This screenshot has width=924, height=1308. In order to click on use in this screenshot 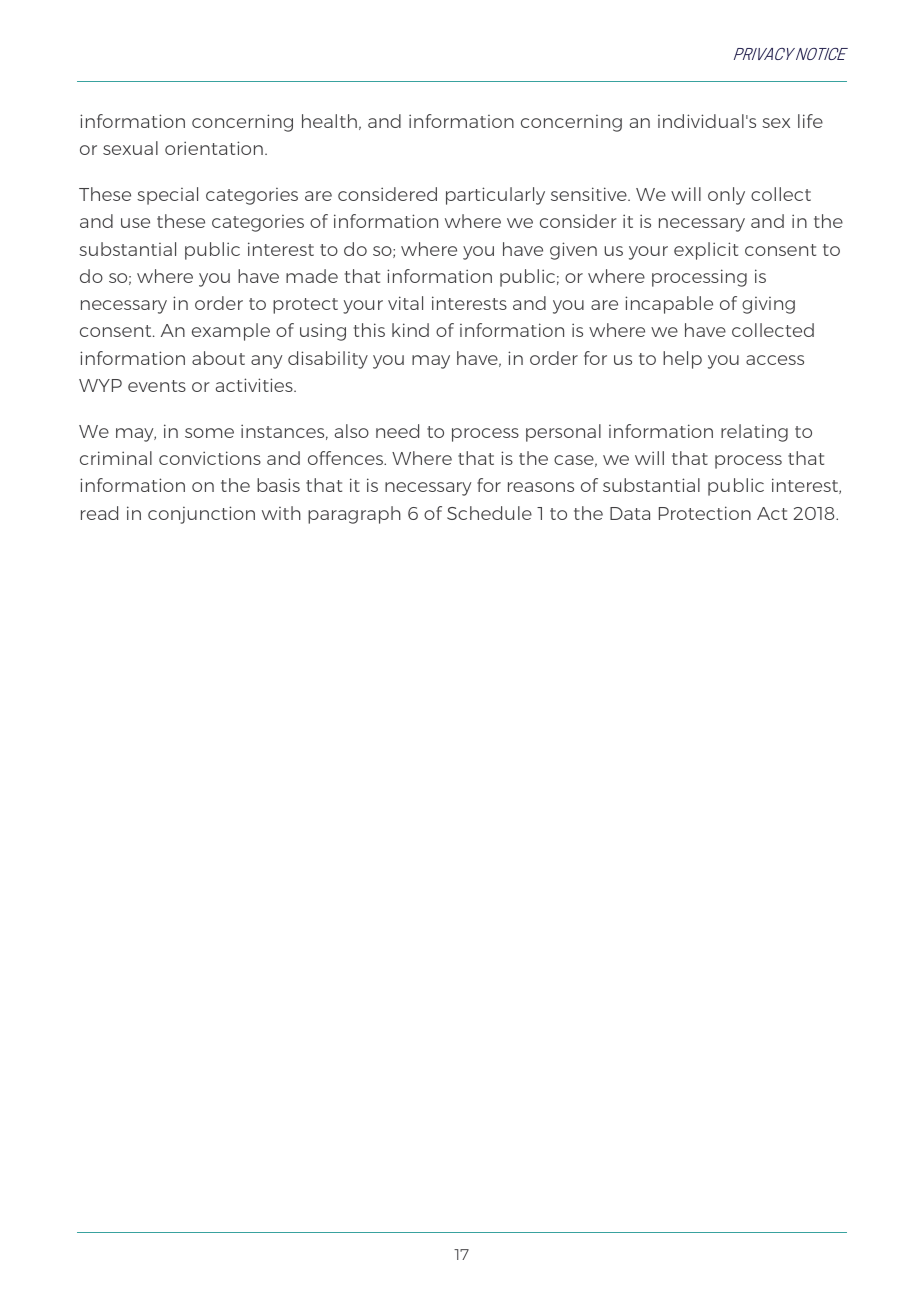, I will do `click(135, 223)`.
